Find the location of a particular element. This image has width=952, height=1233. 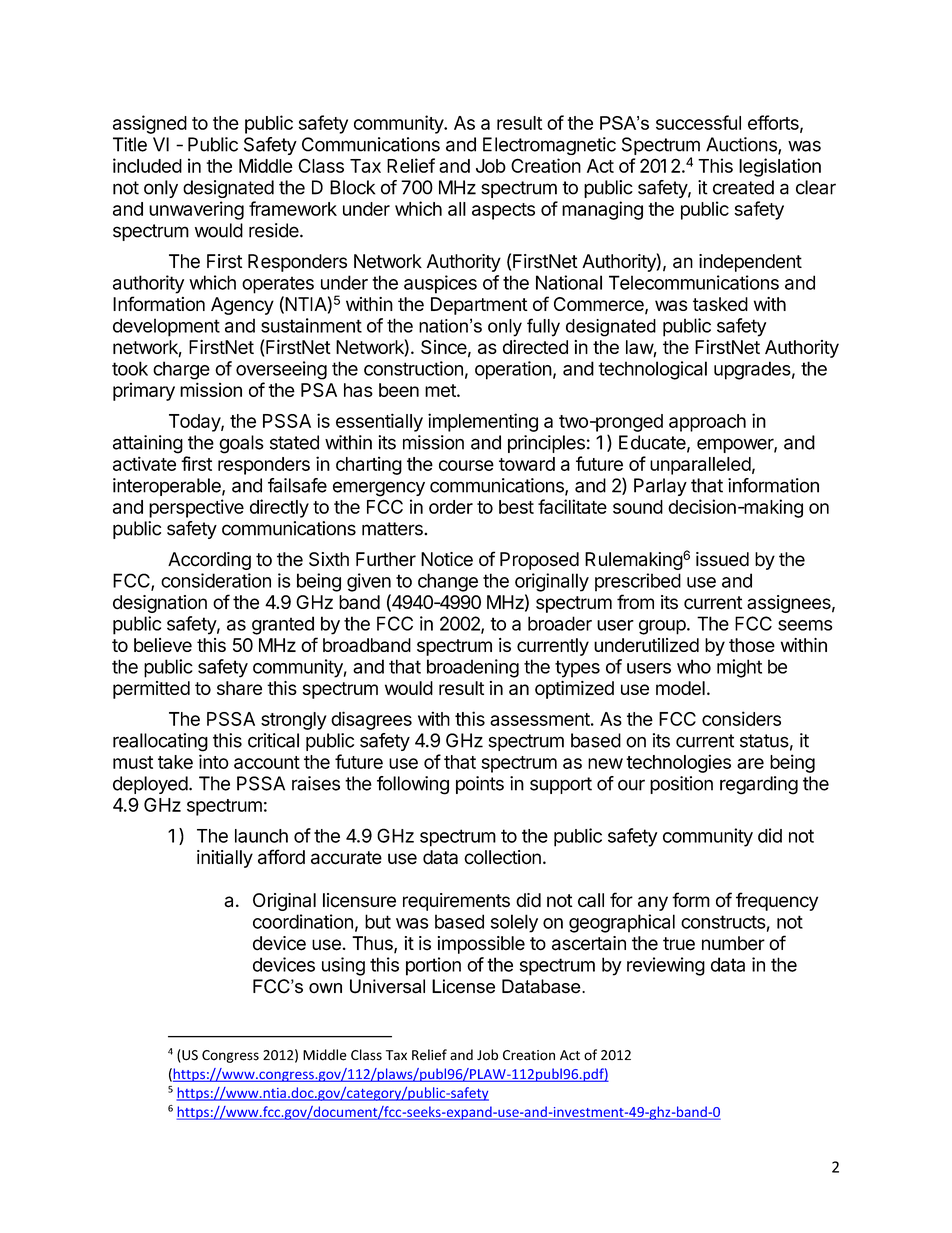

implementing is located at coordinates (483, 422).
